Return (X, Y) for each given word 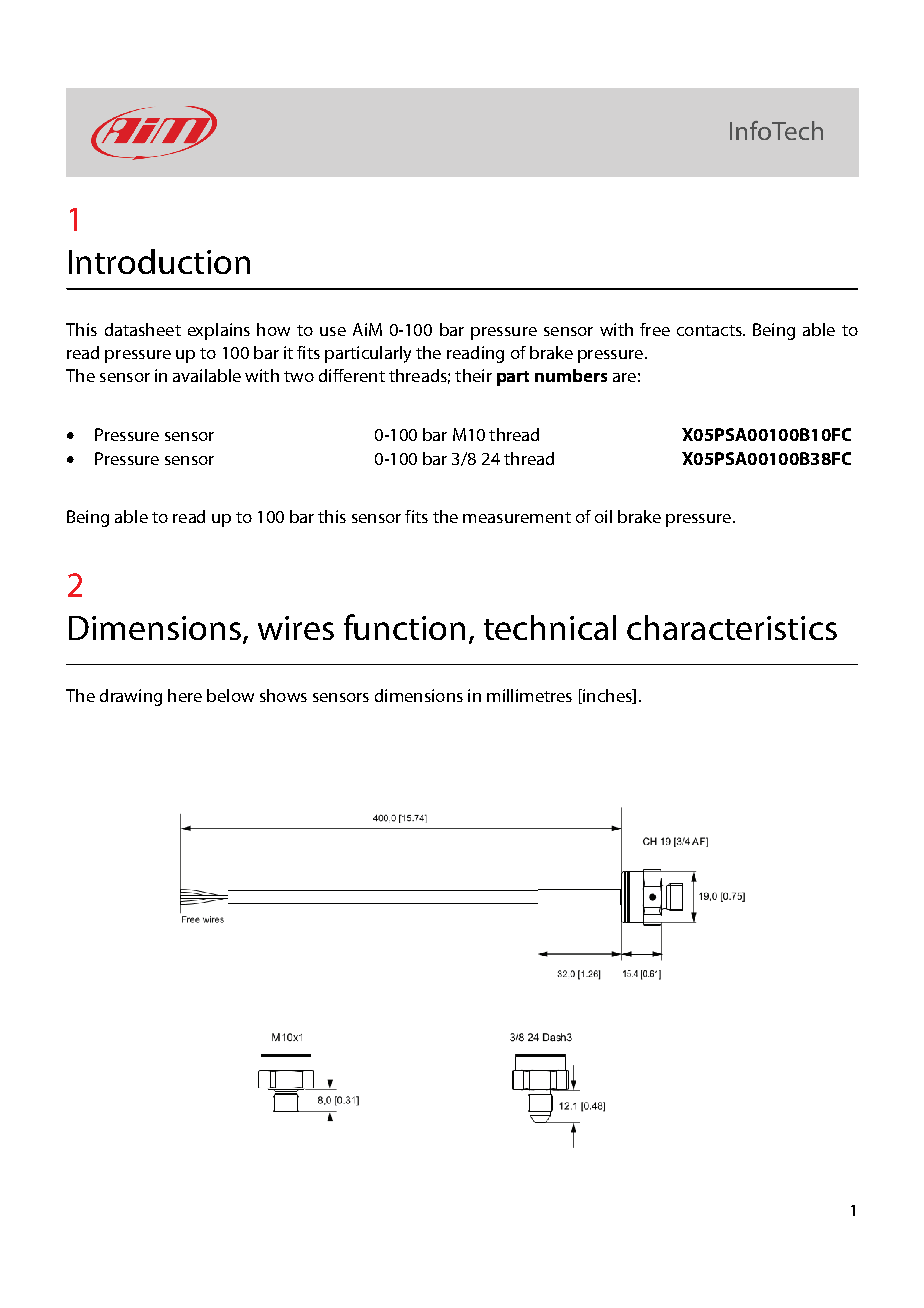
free (655, 329)
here (185, 695)
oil (603, 516)
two (299, 376)
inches (607, 696)
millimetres (529, 695)
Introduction (159, 261)
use (333, 331)
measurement (517, 517)
